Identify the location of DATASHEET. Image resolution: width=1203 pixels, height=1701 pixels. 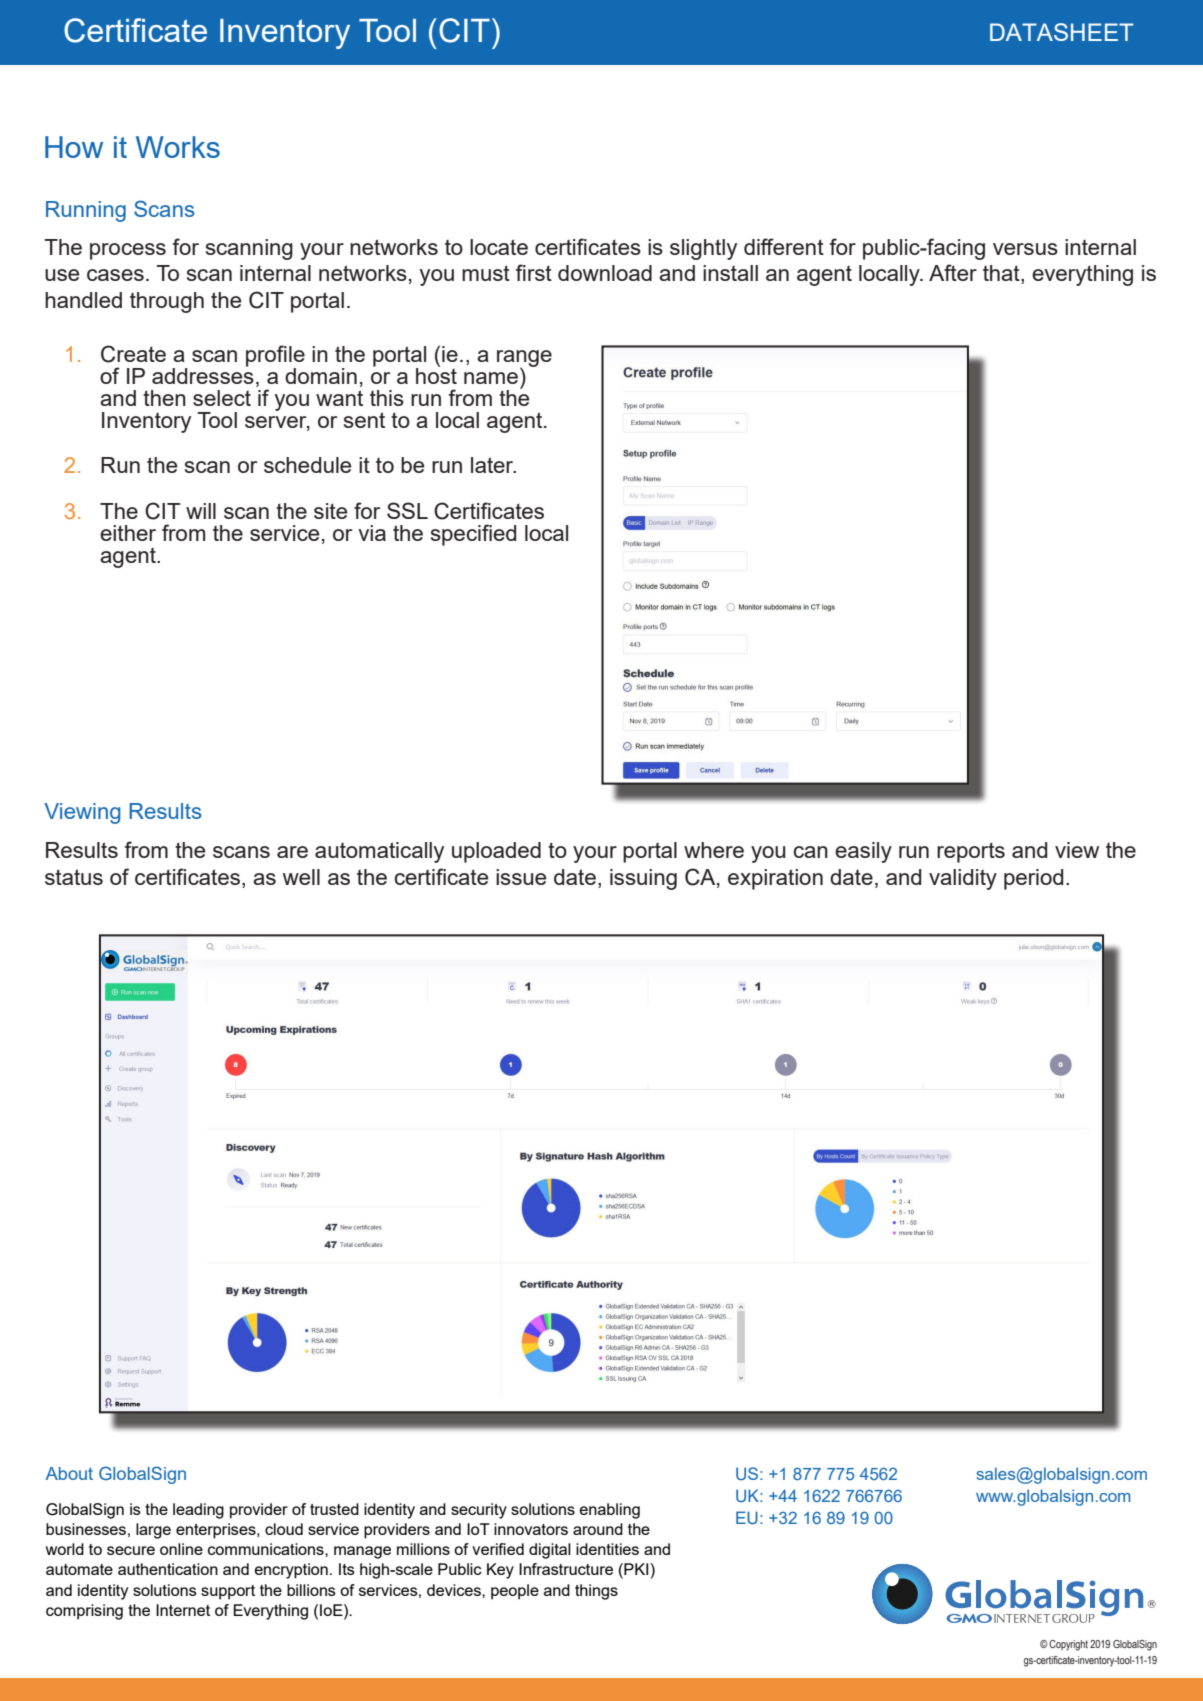
(1062, 32).
